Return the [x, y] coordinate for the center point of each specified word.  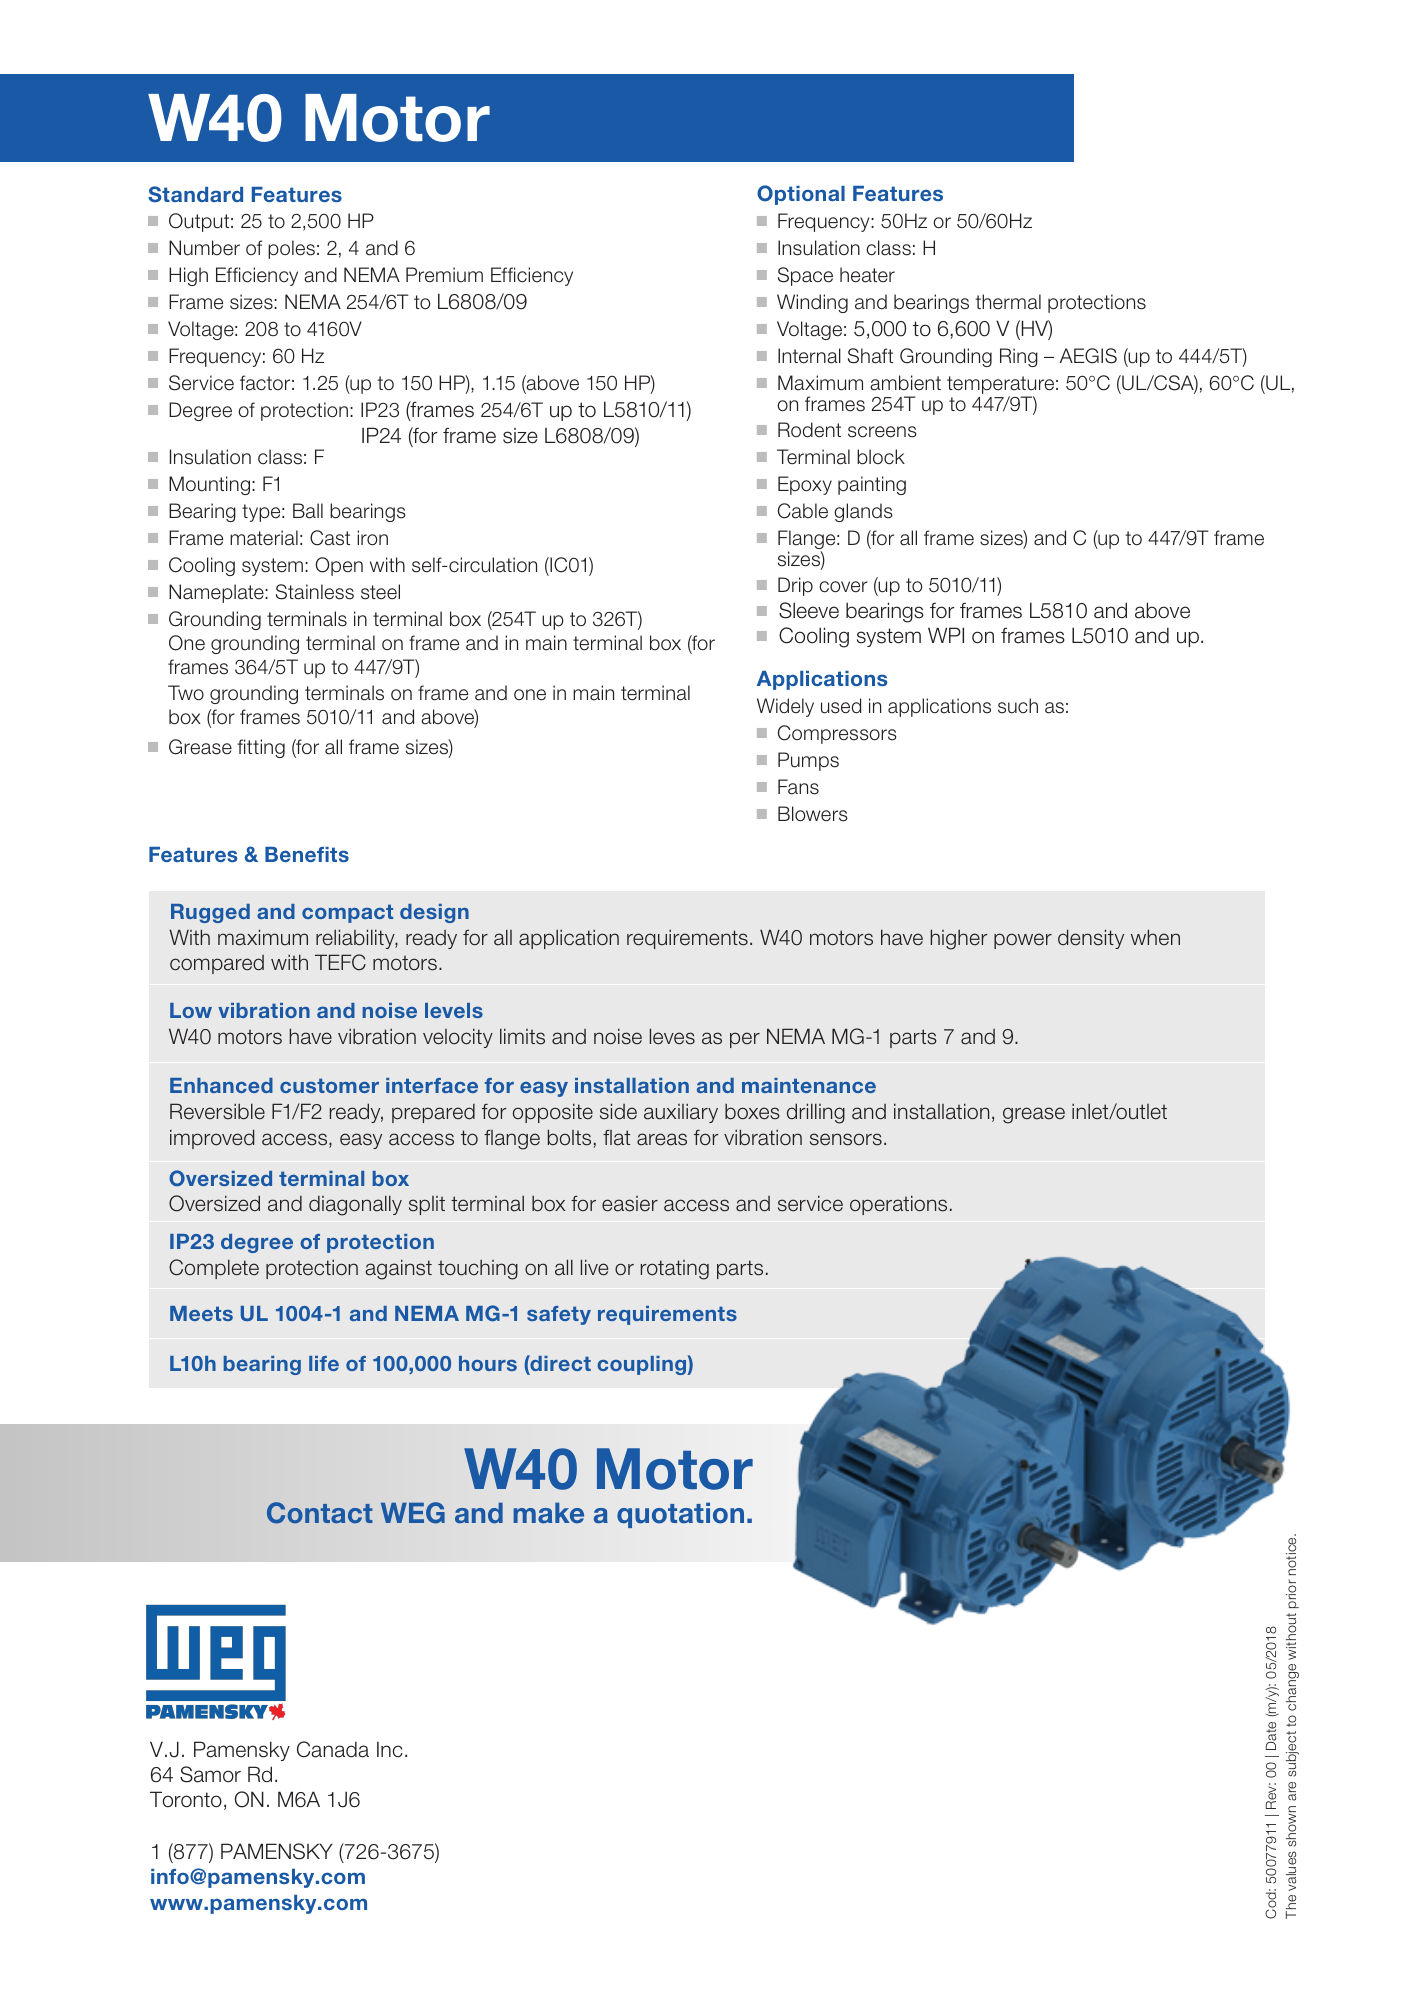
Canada [333, 1749]
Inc [390, 1749]
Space [805, 276]
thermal [1008, 302]
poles [291, 249]
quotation [680, 1515]
